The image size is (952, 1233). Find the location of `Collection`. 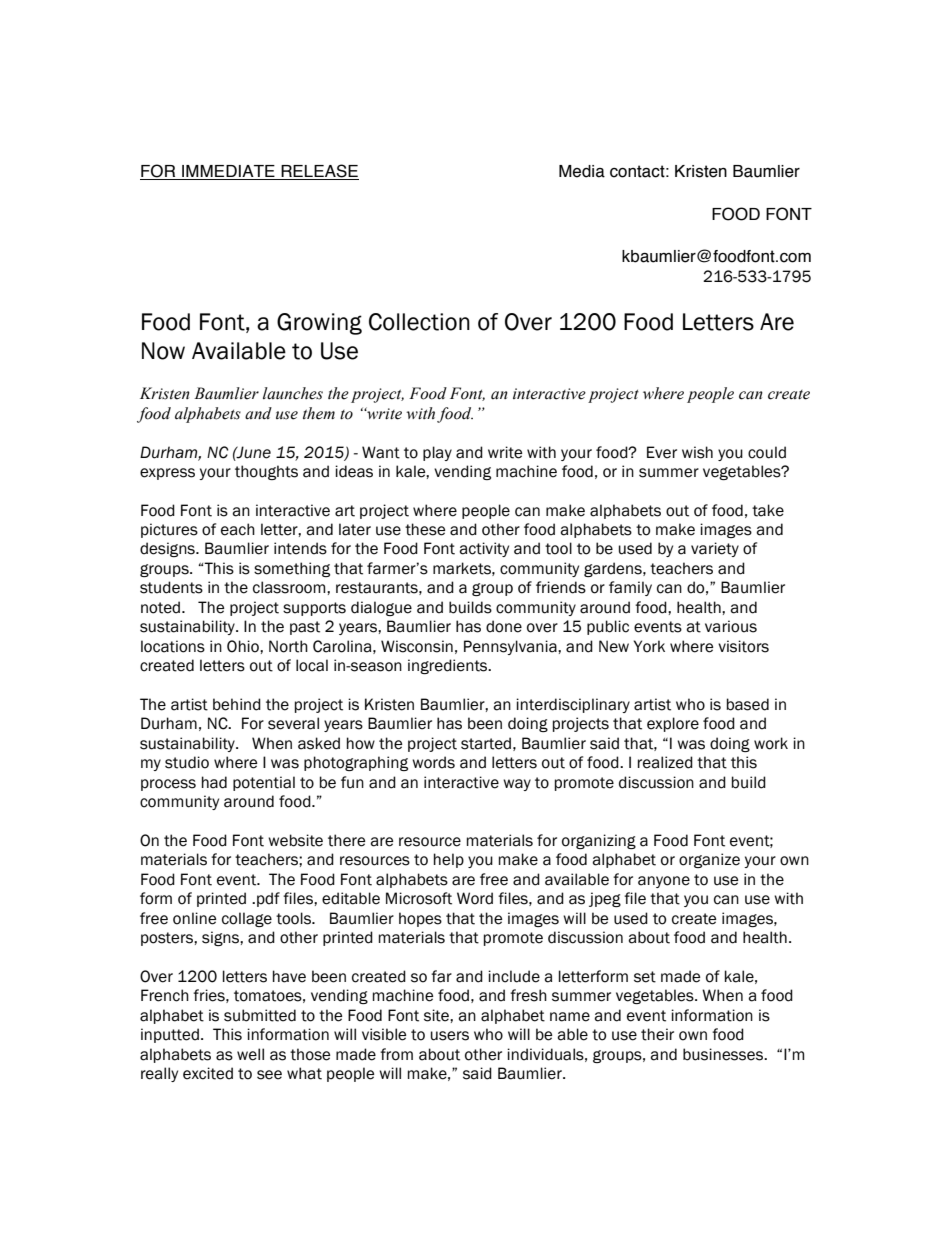

Collection is located at coordinates (419, 322).
